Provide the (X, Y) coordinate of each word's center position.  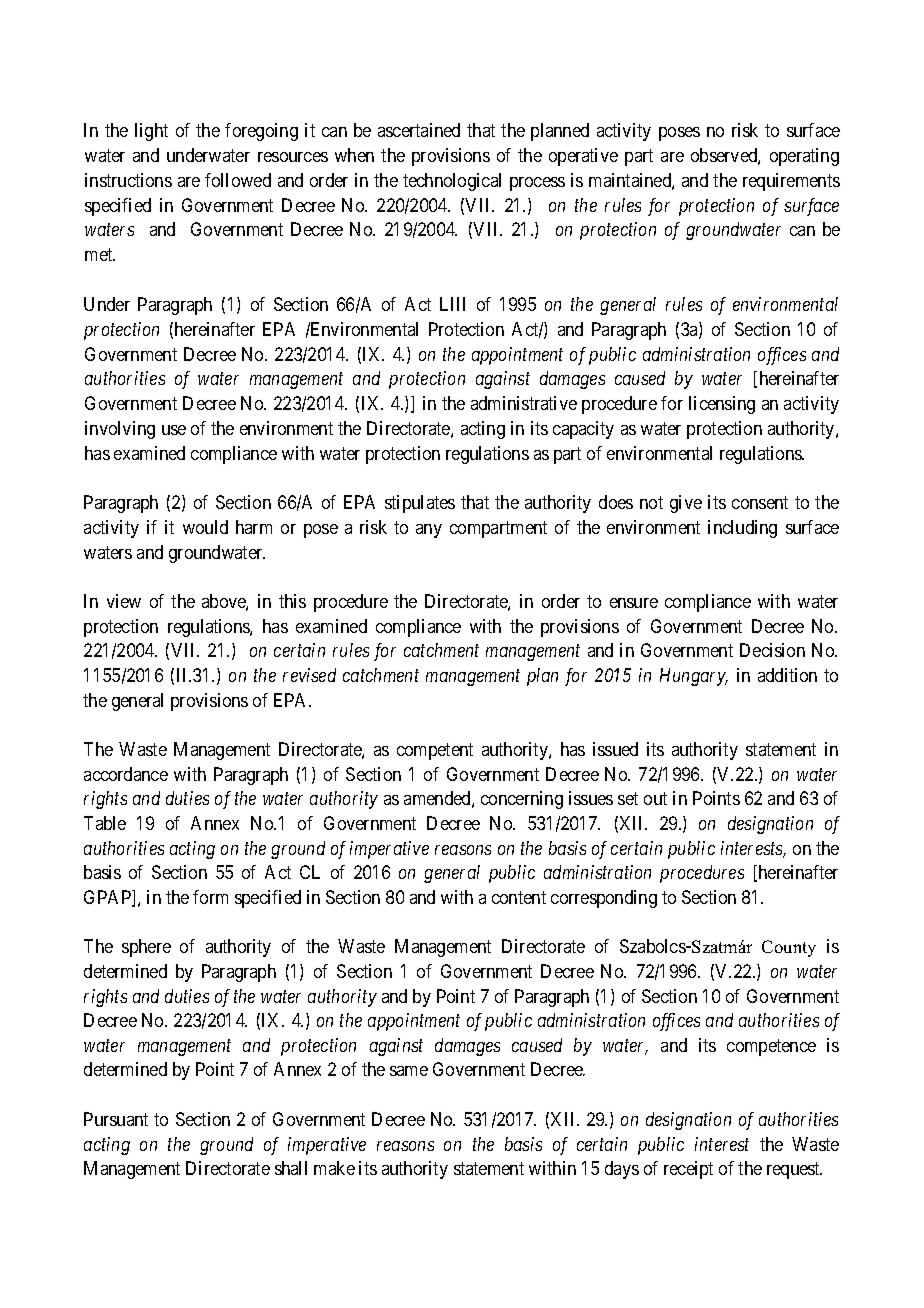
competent (435, 751)
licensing (722, 405)
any (429, 531)
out (655, 799)
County (789, 948)
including (742, 529)
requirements (791, 182)
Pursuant (116, 1119)
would (205, 527)
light (151, 132)
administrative (524, 403)
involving (120, 430)
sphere (146, 948)
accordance (126, 774)
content (519, 897)
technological (452, 182)
